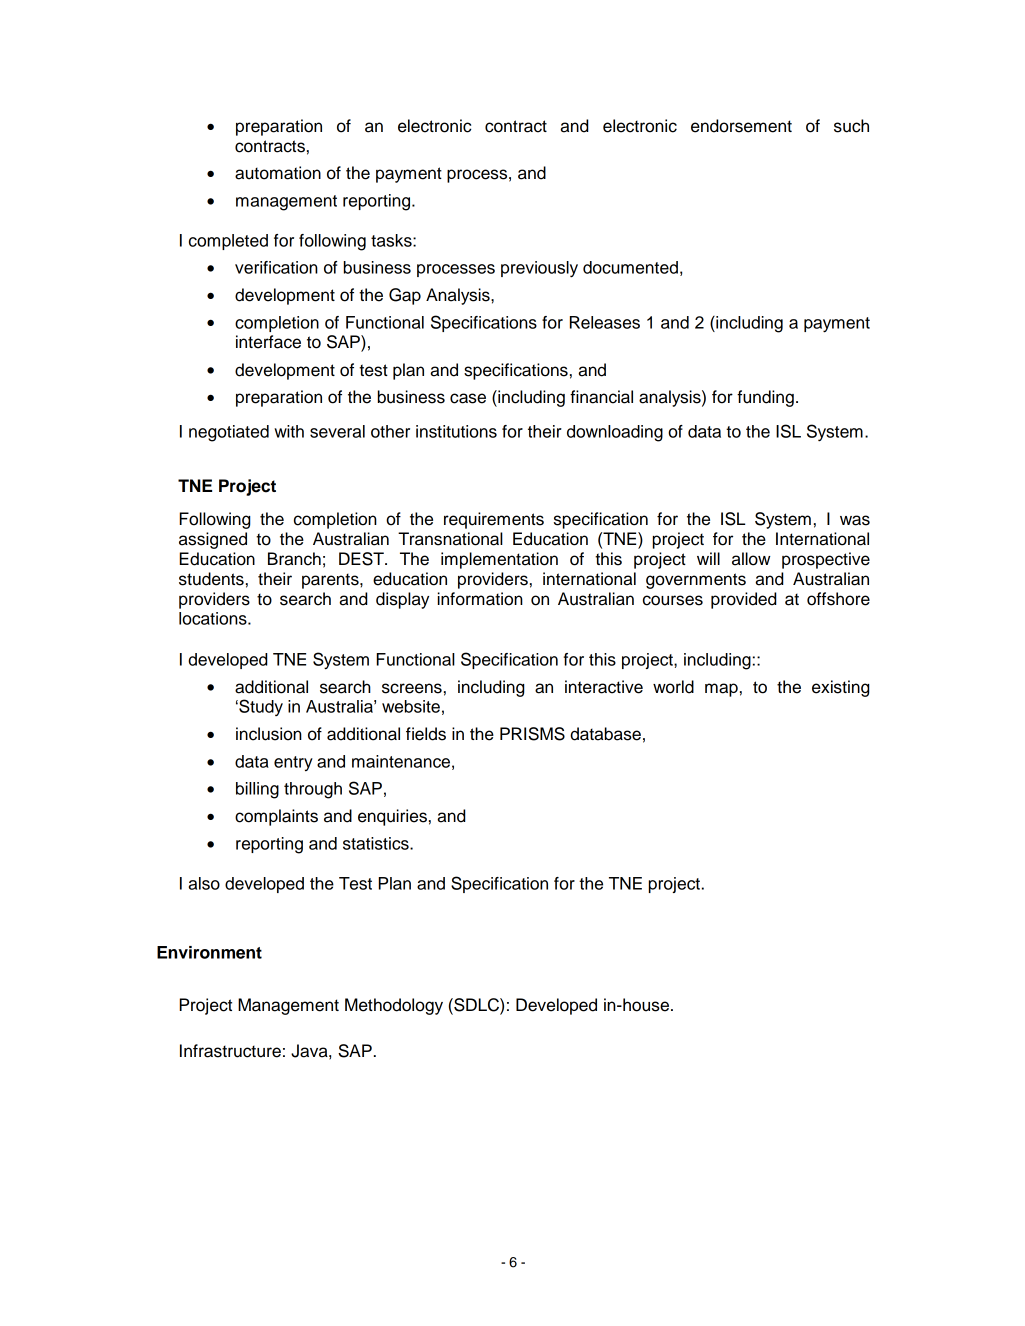 The height and width of the screenshot is (1326, 1025). Describe the element at coordinates (840, 688) in the screenshot. I see `existing` at that location.
